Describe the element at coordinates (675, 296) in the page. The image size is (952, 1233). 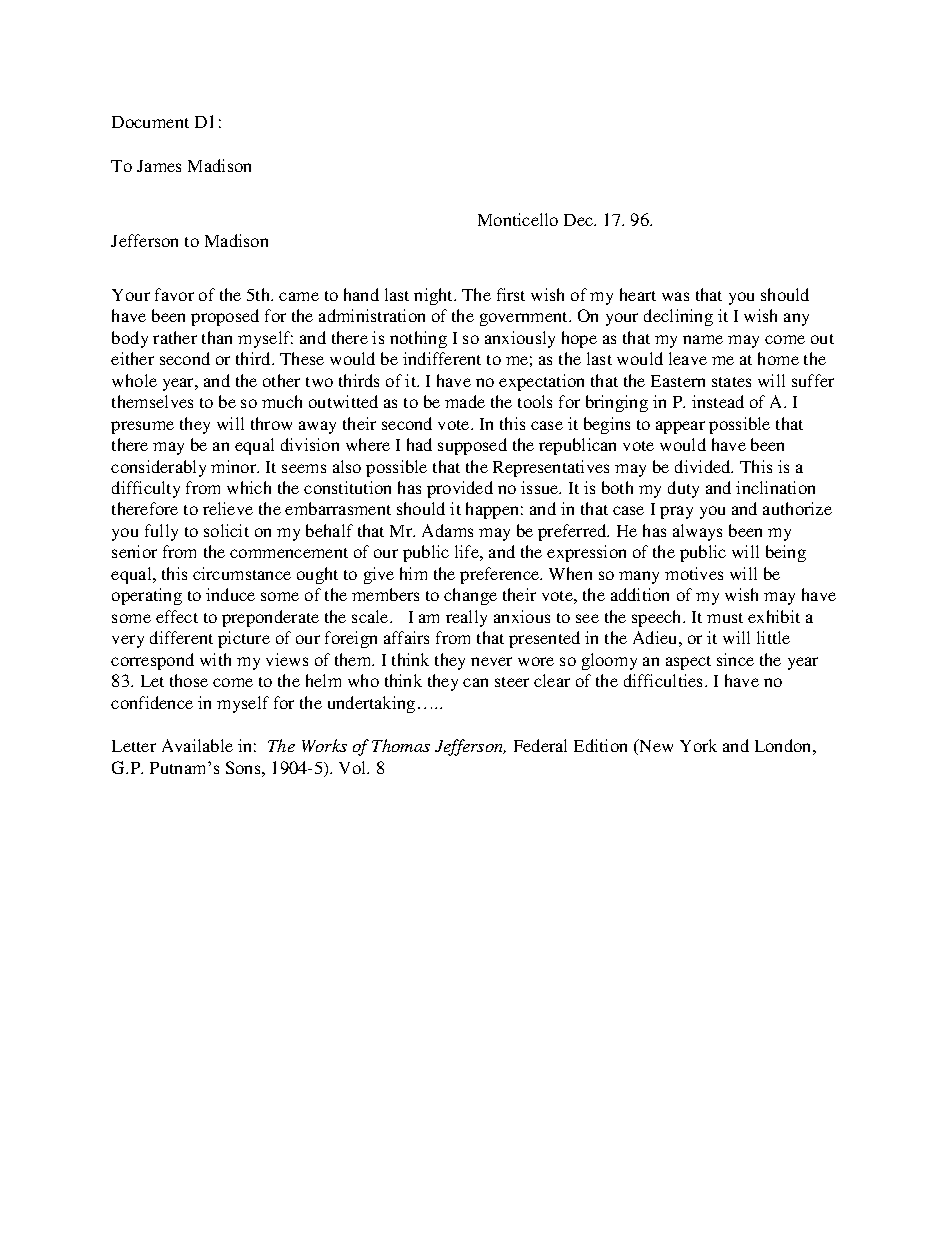
I see `was` at that location.
